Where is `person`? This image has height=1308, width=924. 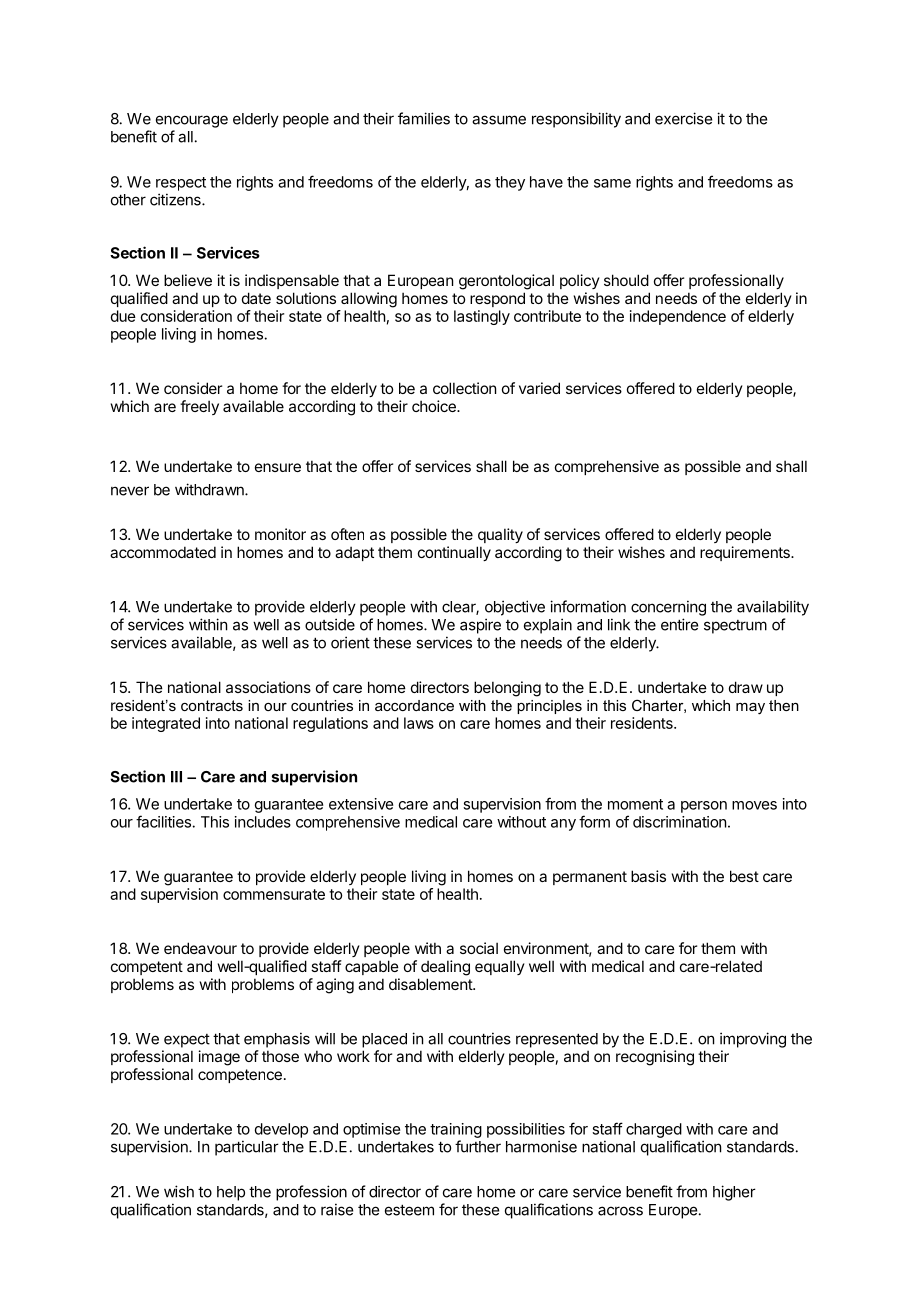 person is located at coordinates (704, 807).
